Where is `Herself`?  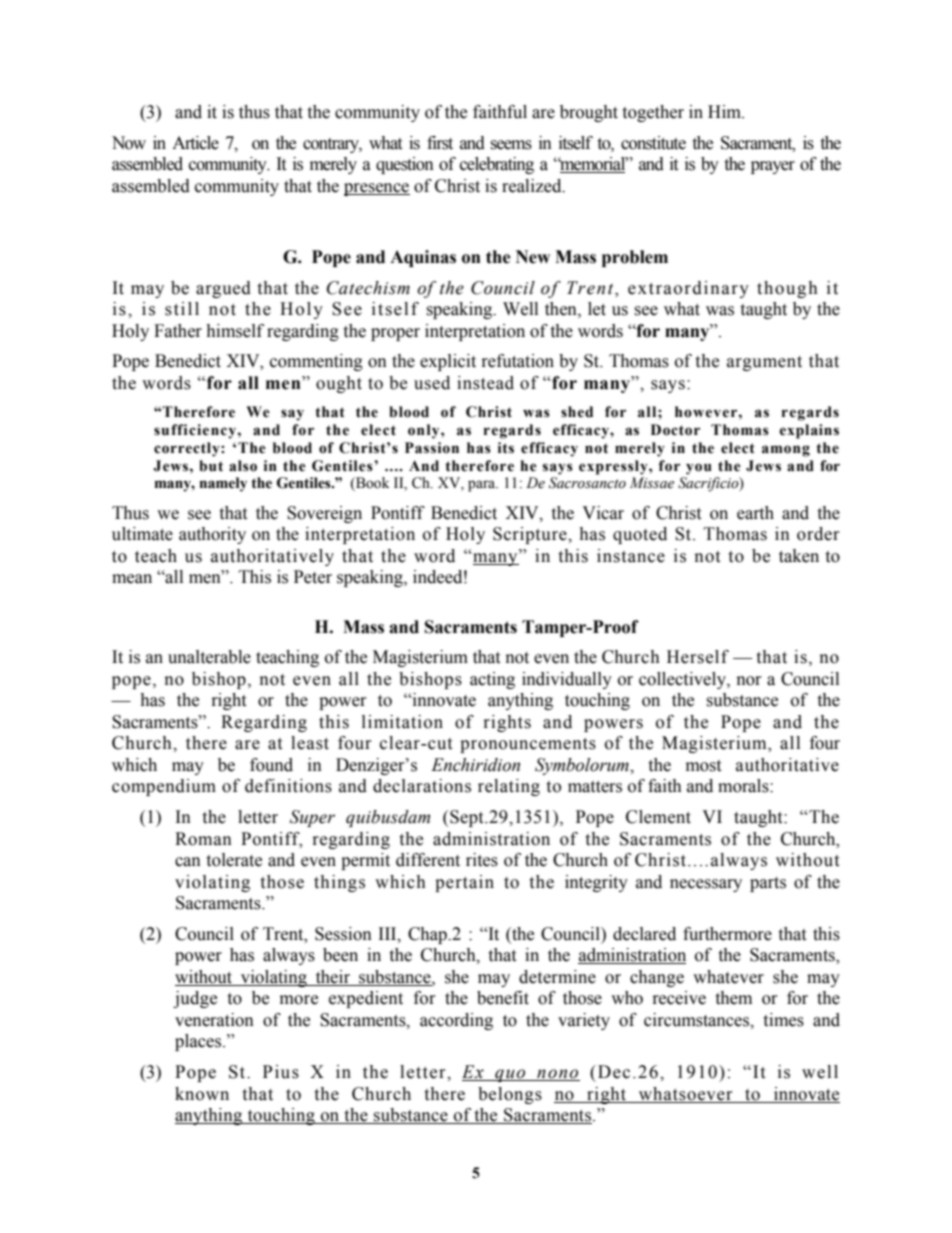
Herself is located at coordinates (698, 657).
